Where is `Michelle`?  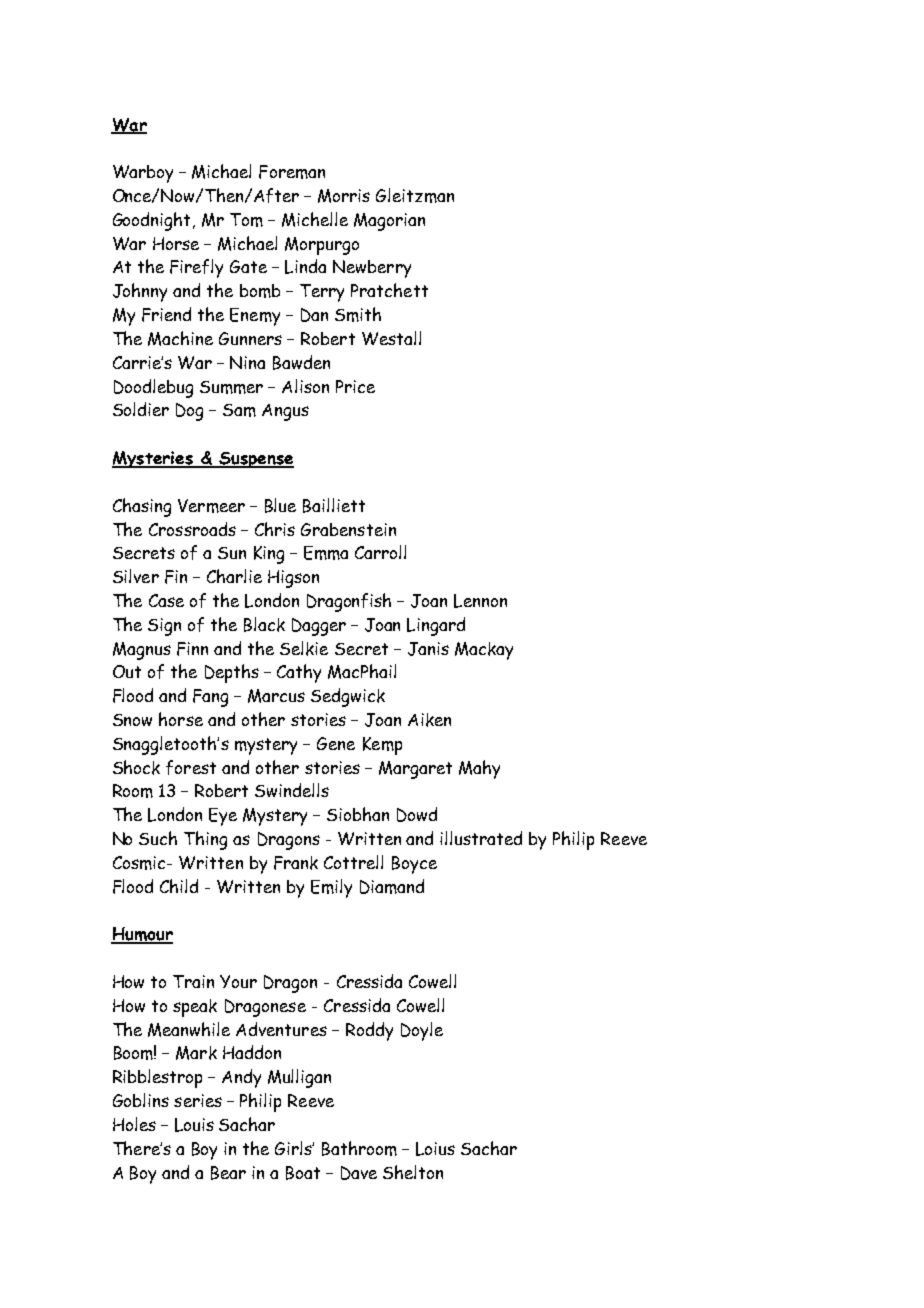 Michelle is located at coordinates (315, 219).
